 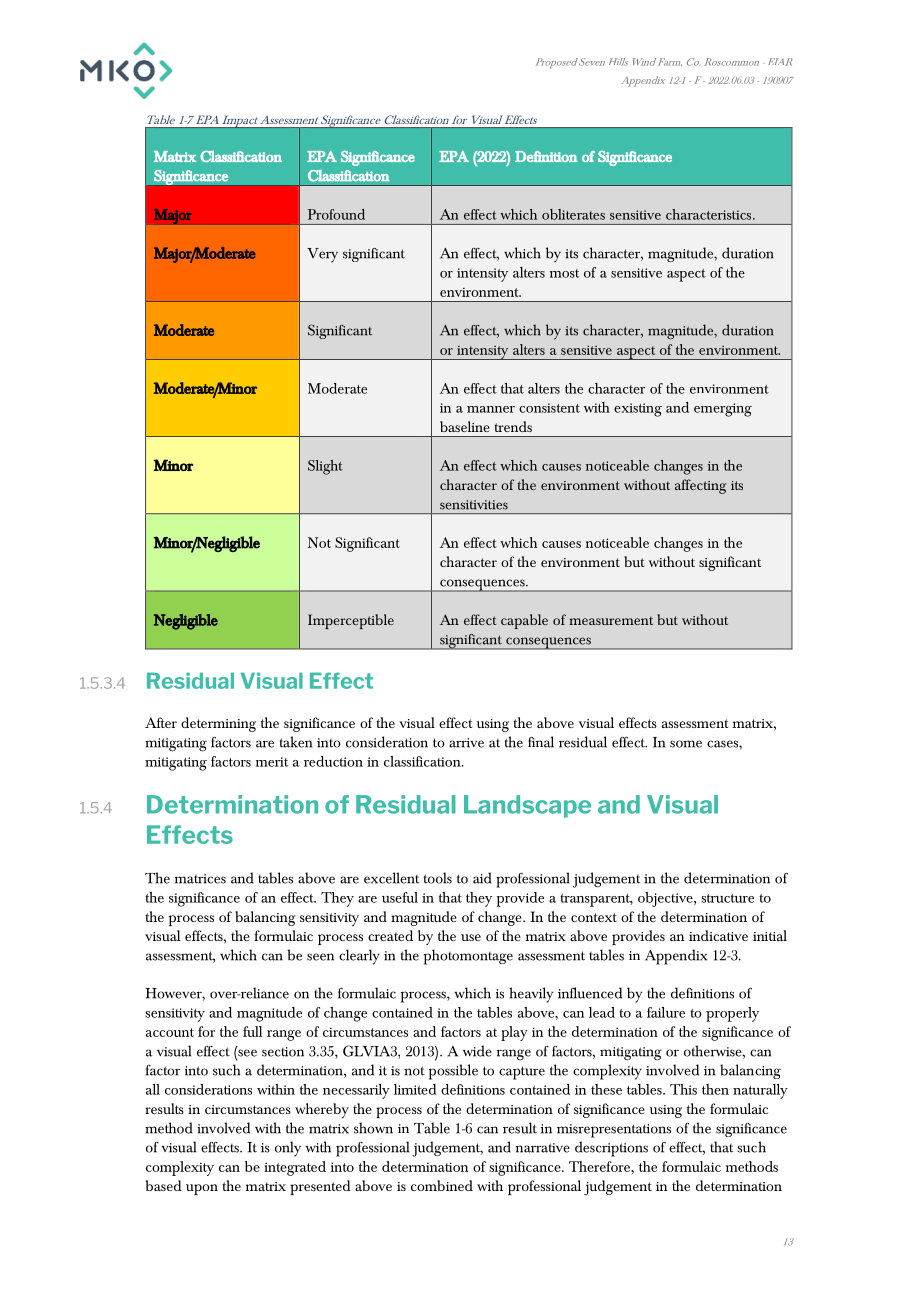 I want to click on Very, so click(x=322, y=255).
